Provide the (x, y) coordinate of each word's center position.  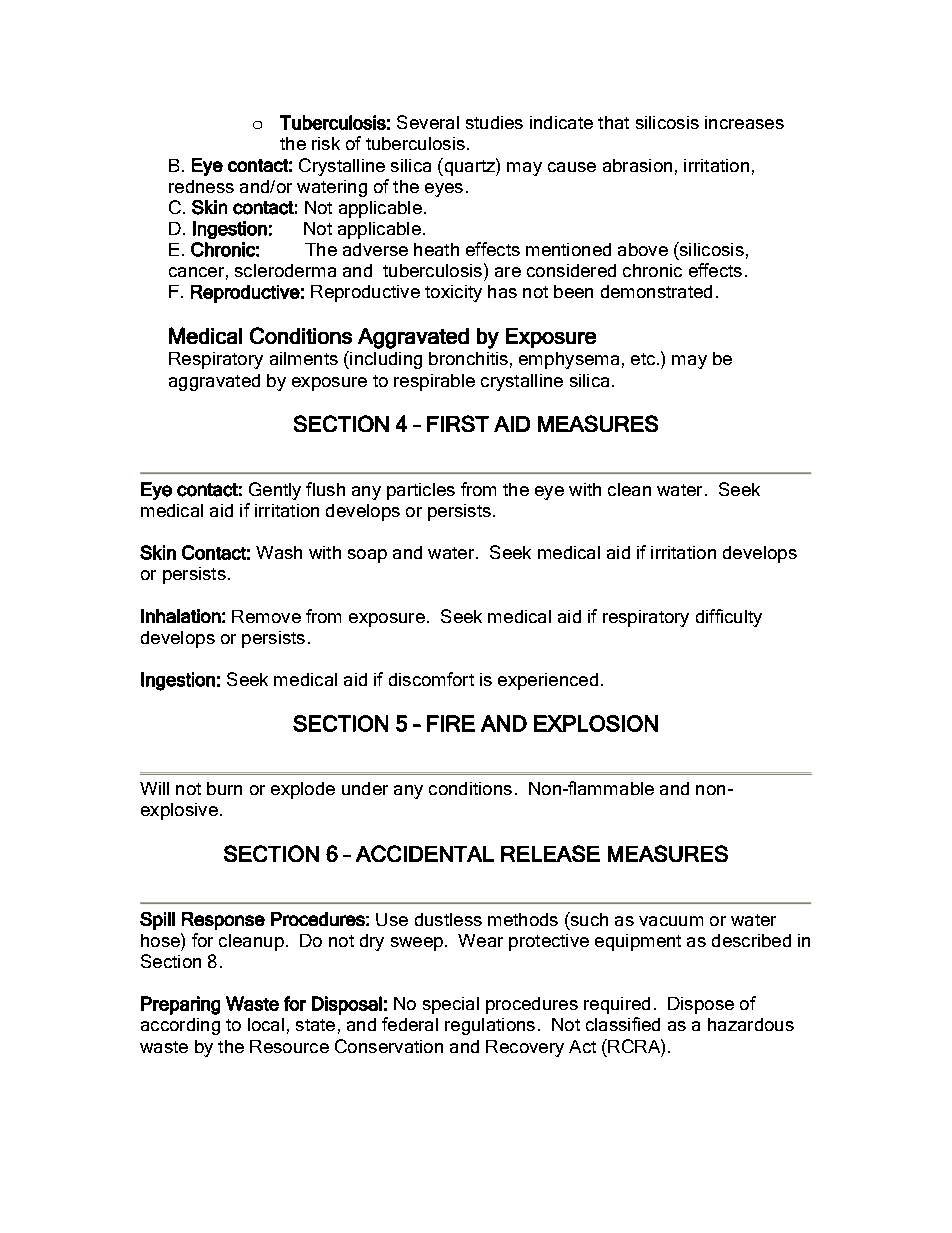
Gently (275, 491)
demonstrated (656, 291)
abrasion (637, 165)
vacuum (671, 921)
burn (224, 788)
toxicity (453, 293)
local (266, 1024)
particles (421, 491)
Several (428, 122)
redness (201, 186)
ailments (304, 358)
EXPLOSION (596, 723)
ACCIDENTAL (425, 853)
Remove (266, 616)
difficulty (729, 618)
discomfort (431, 679)
